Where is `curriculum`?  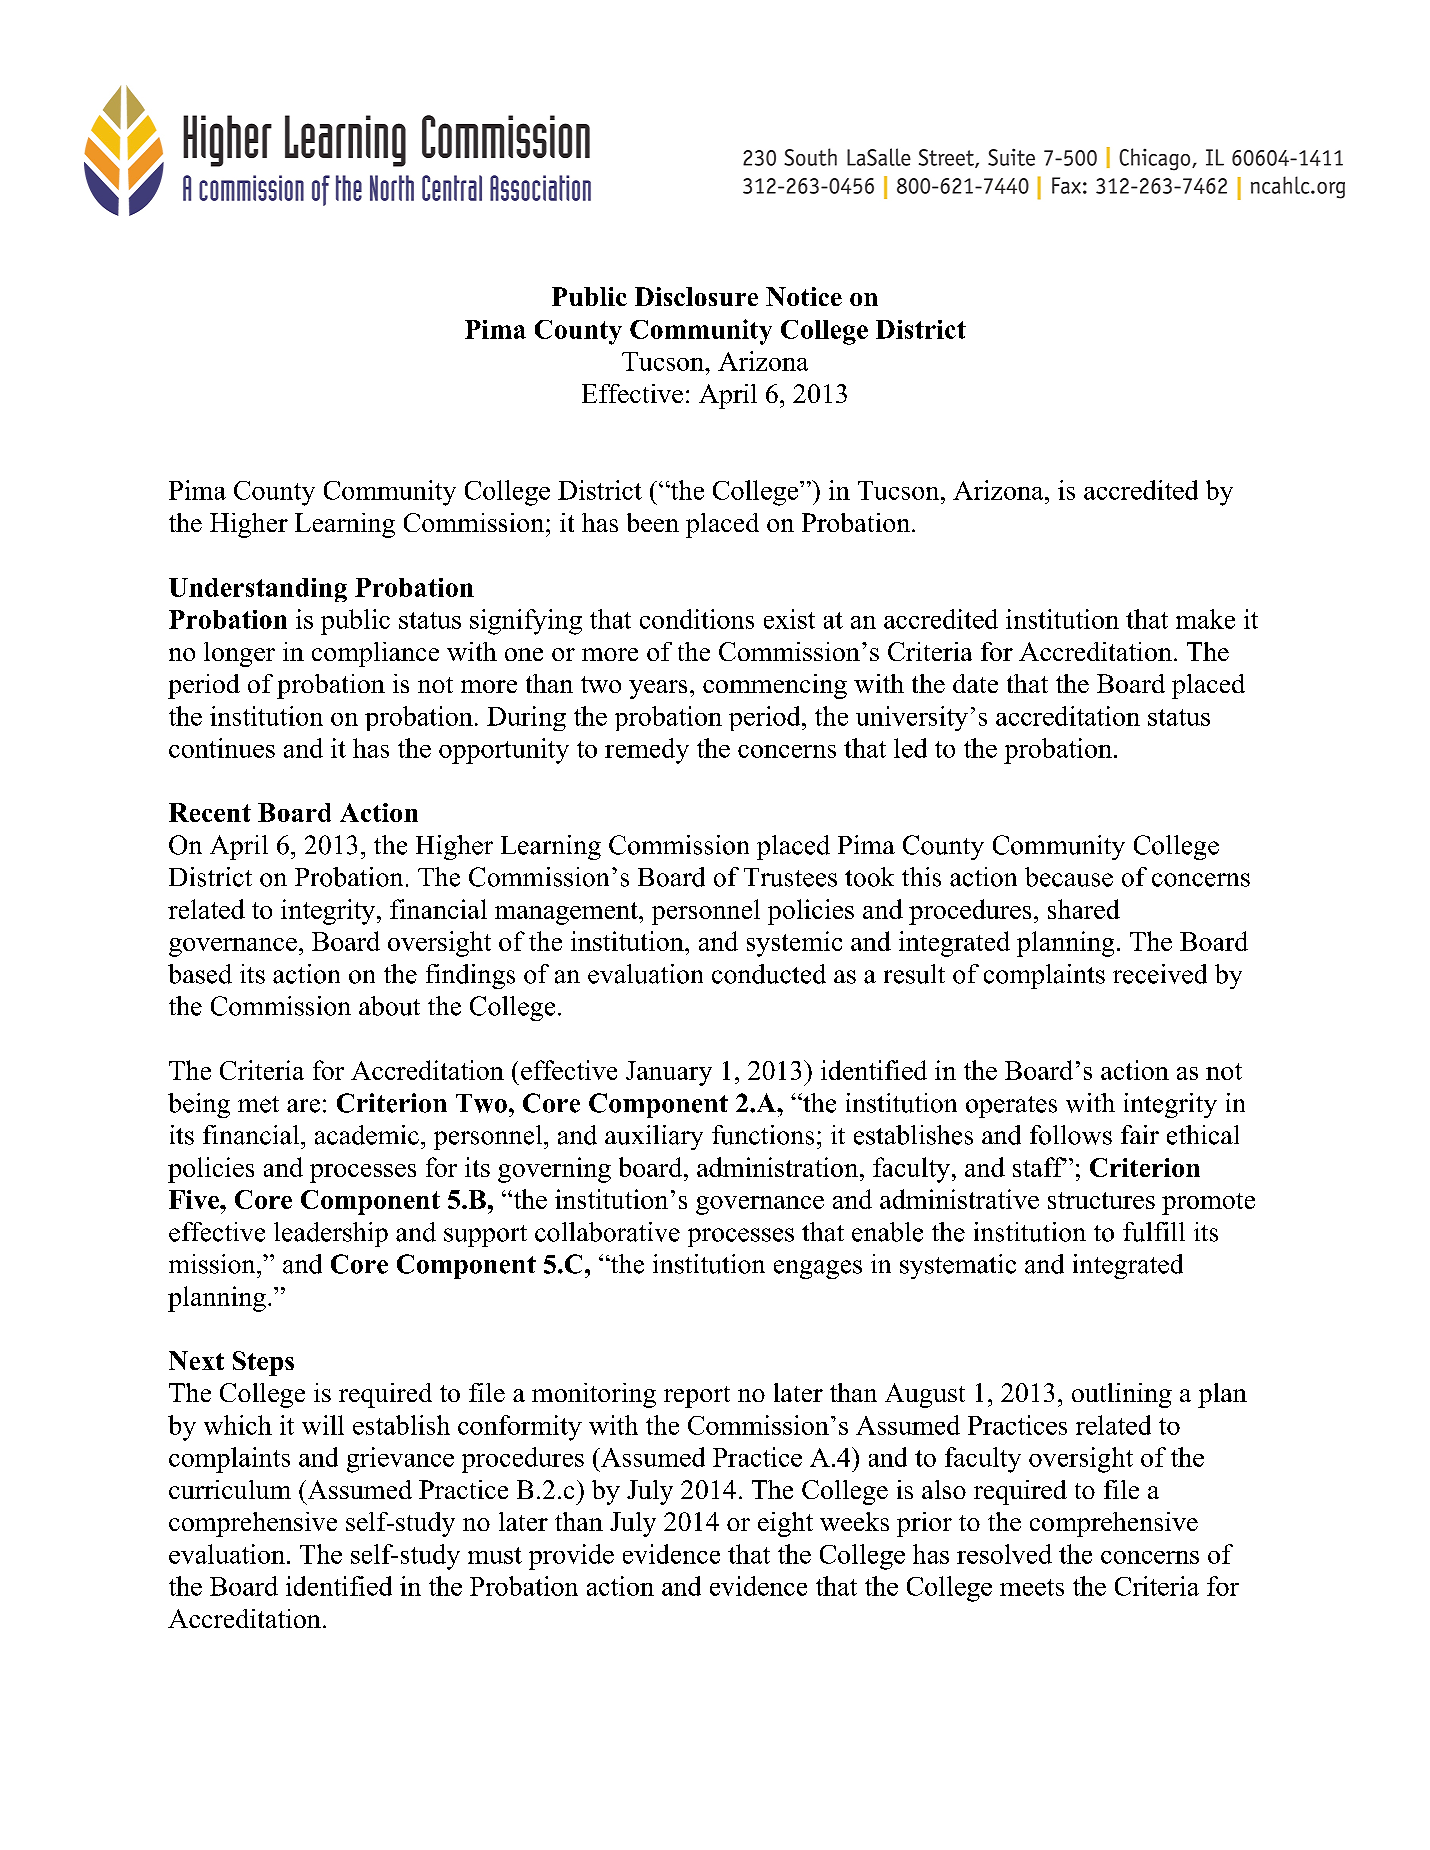 curriculum is located at coordinates (230, 1489).
